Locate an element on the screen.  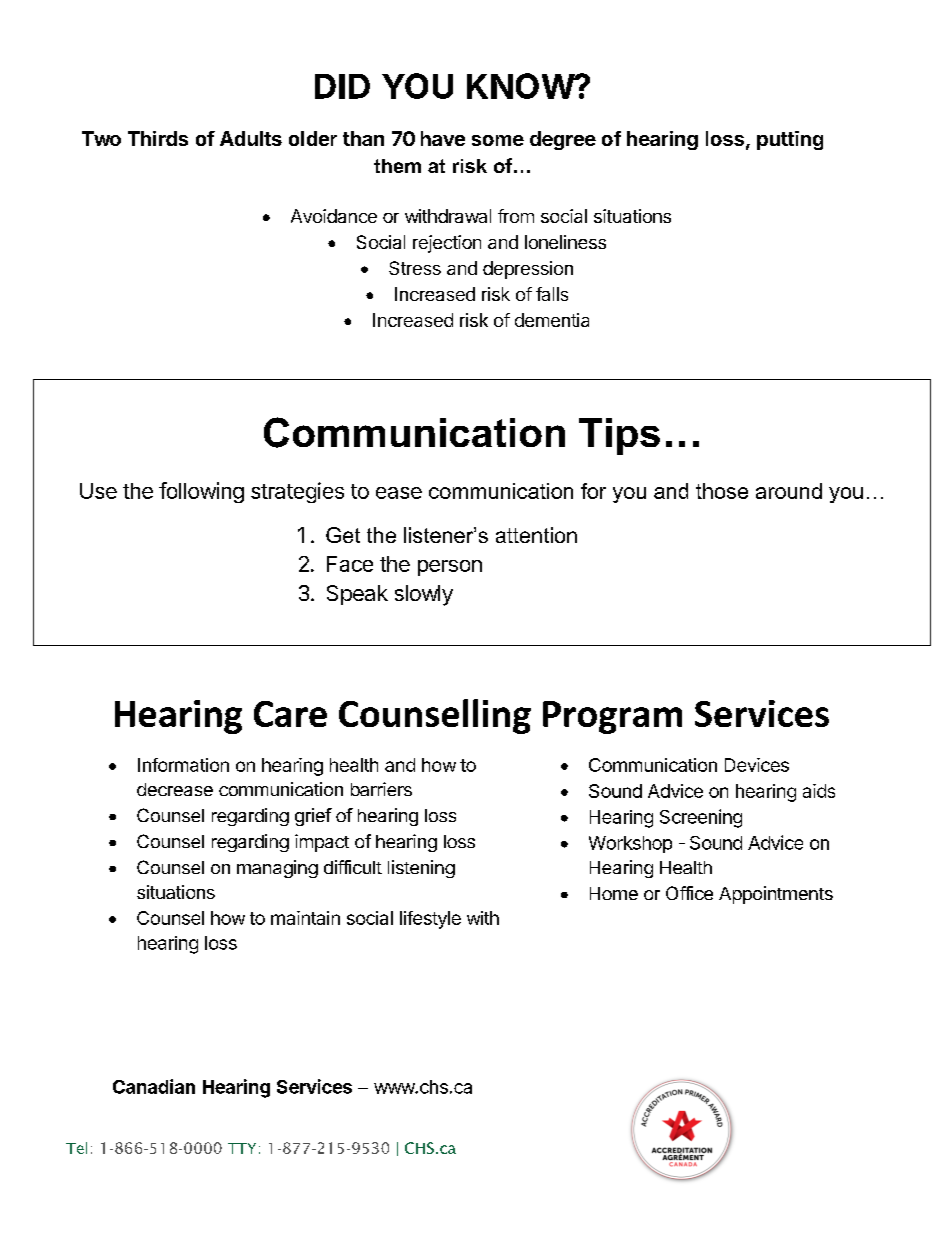
Canadian is located at coordinates (154, 1086).
